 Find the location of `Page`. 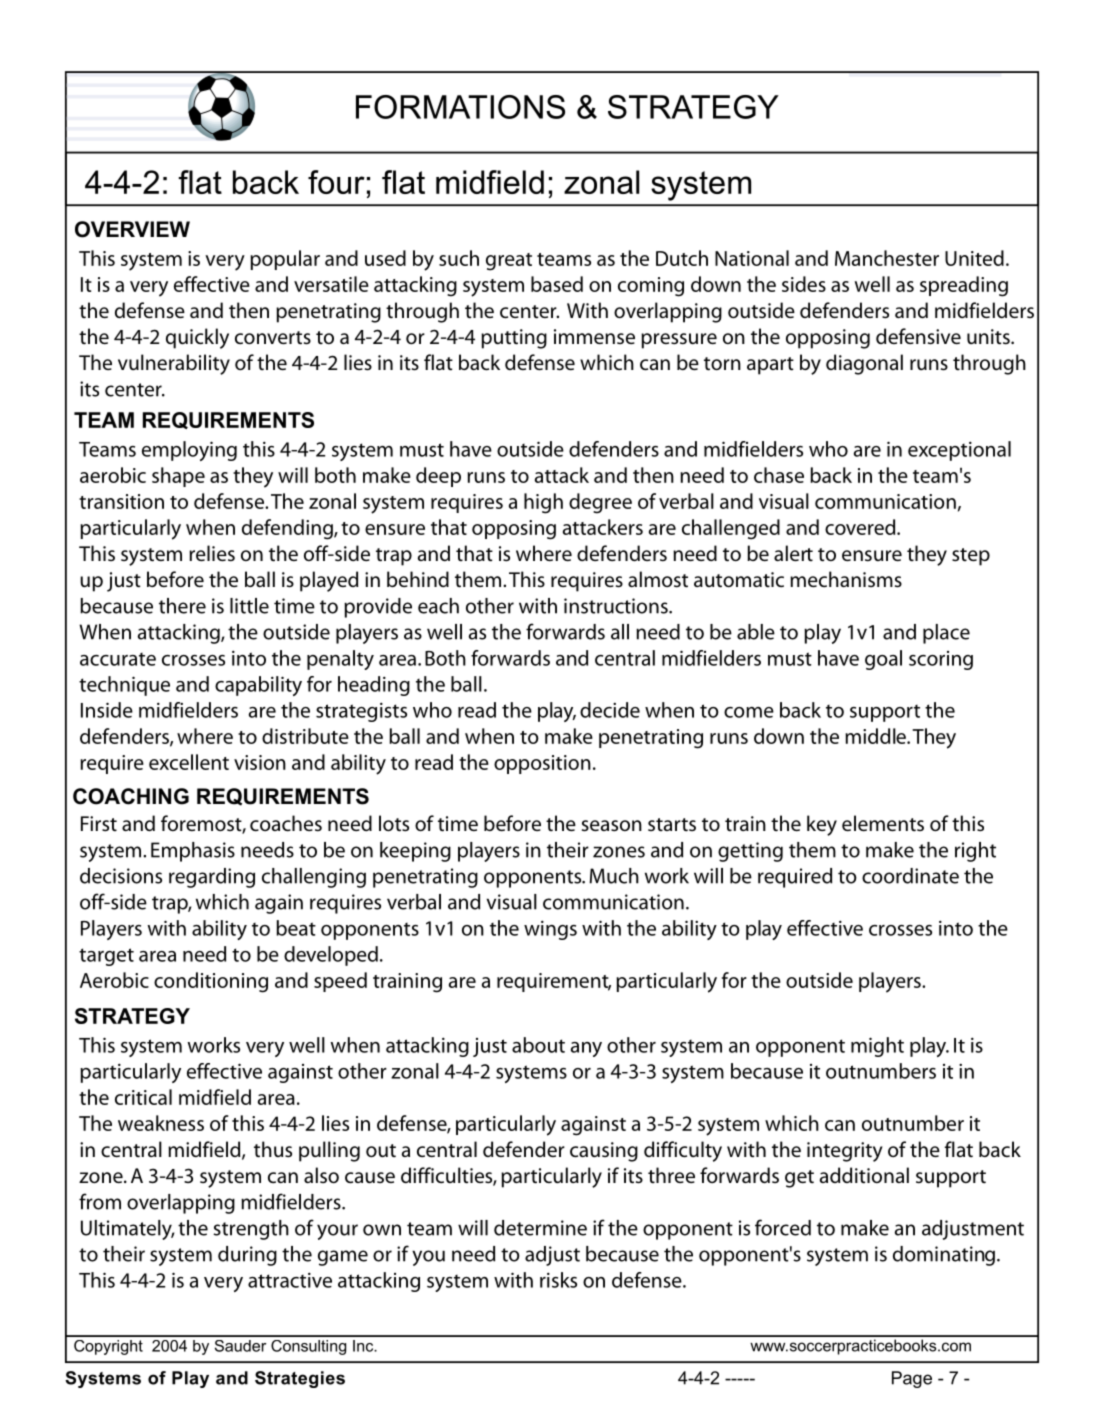

Page is located at coordinates (912, 1379).
